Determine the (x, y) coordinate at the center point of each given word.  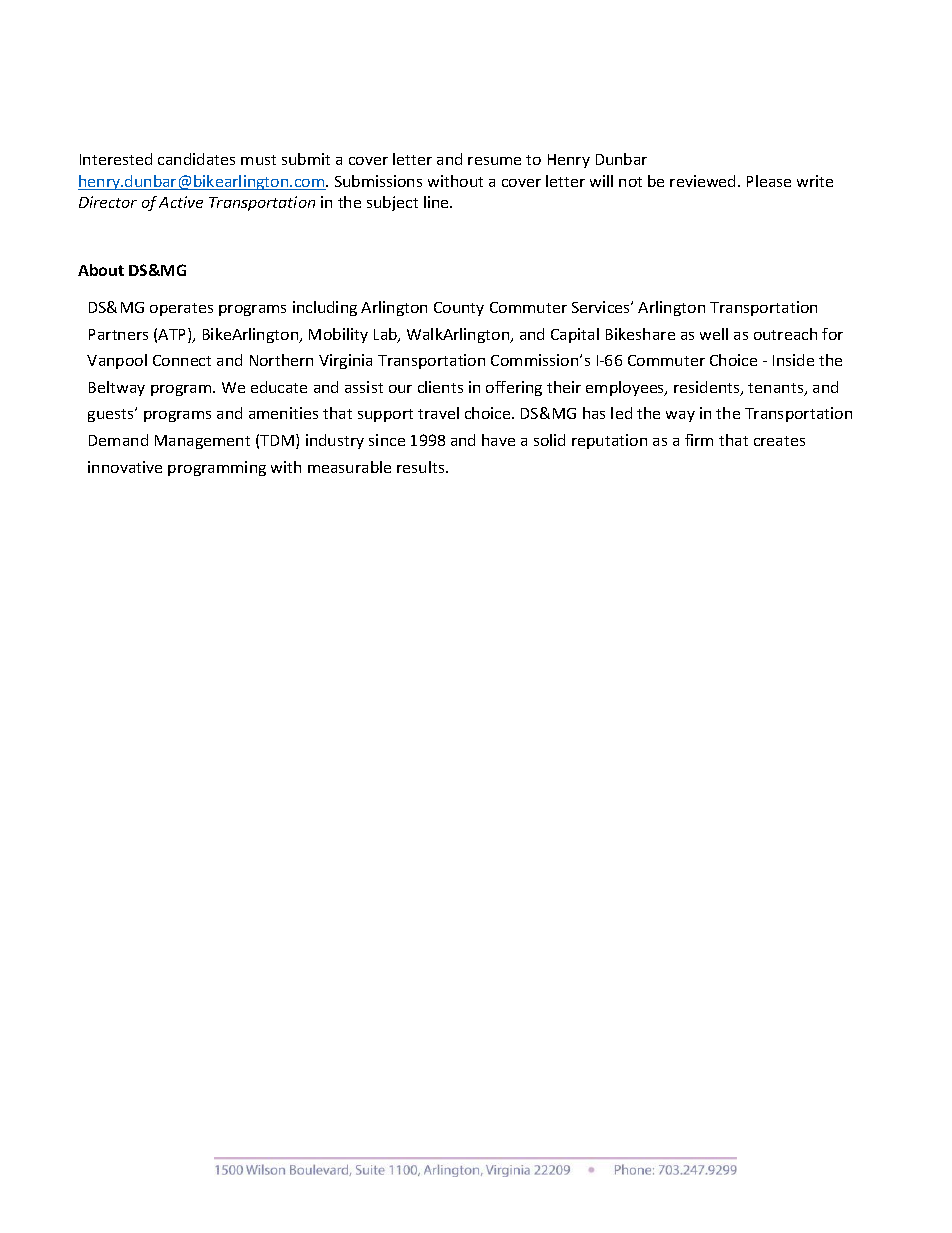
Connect (182, 360)
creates (779, 441)
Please (769, 181)
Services (602, 307)
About (101, 270)
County (459, 309)
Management (202, 442)
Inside (793, 360)
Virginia (345, 361)
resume (494, 161)
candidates (196, 159)
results (422, 467)
